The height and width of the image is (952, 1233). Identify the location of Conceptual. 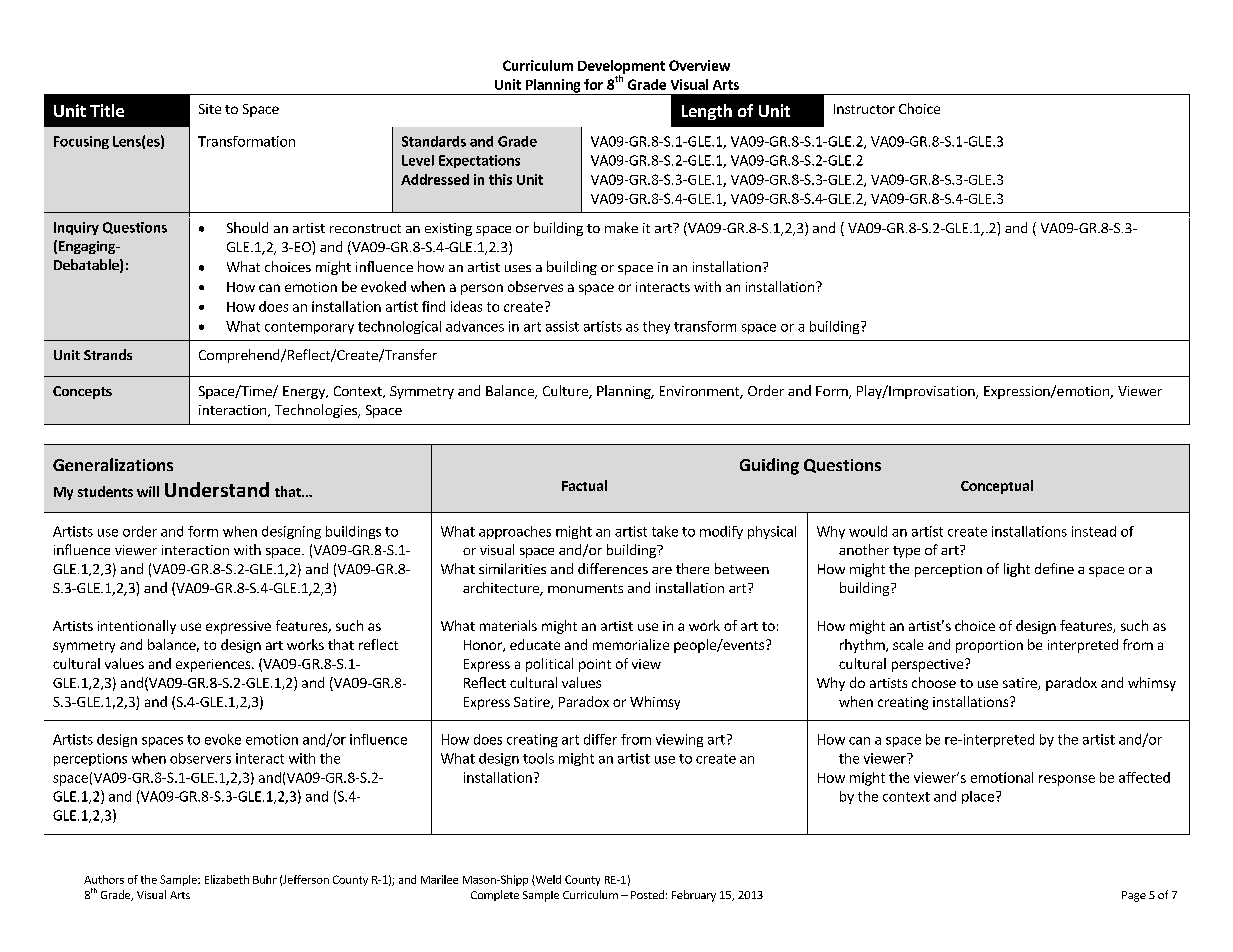
(997, 487).
